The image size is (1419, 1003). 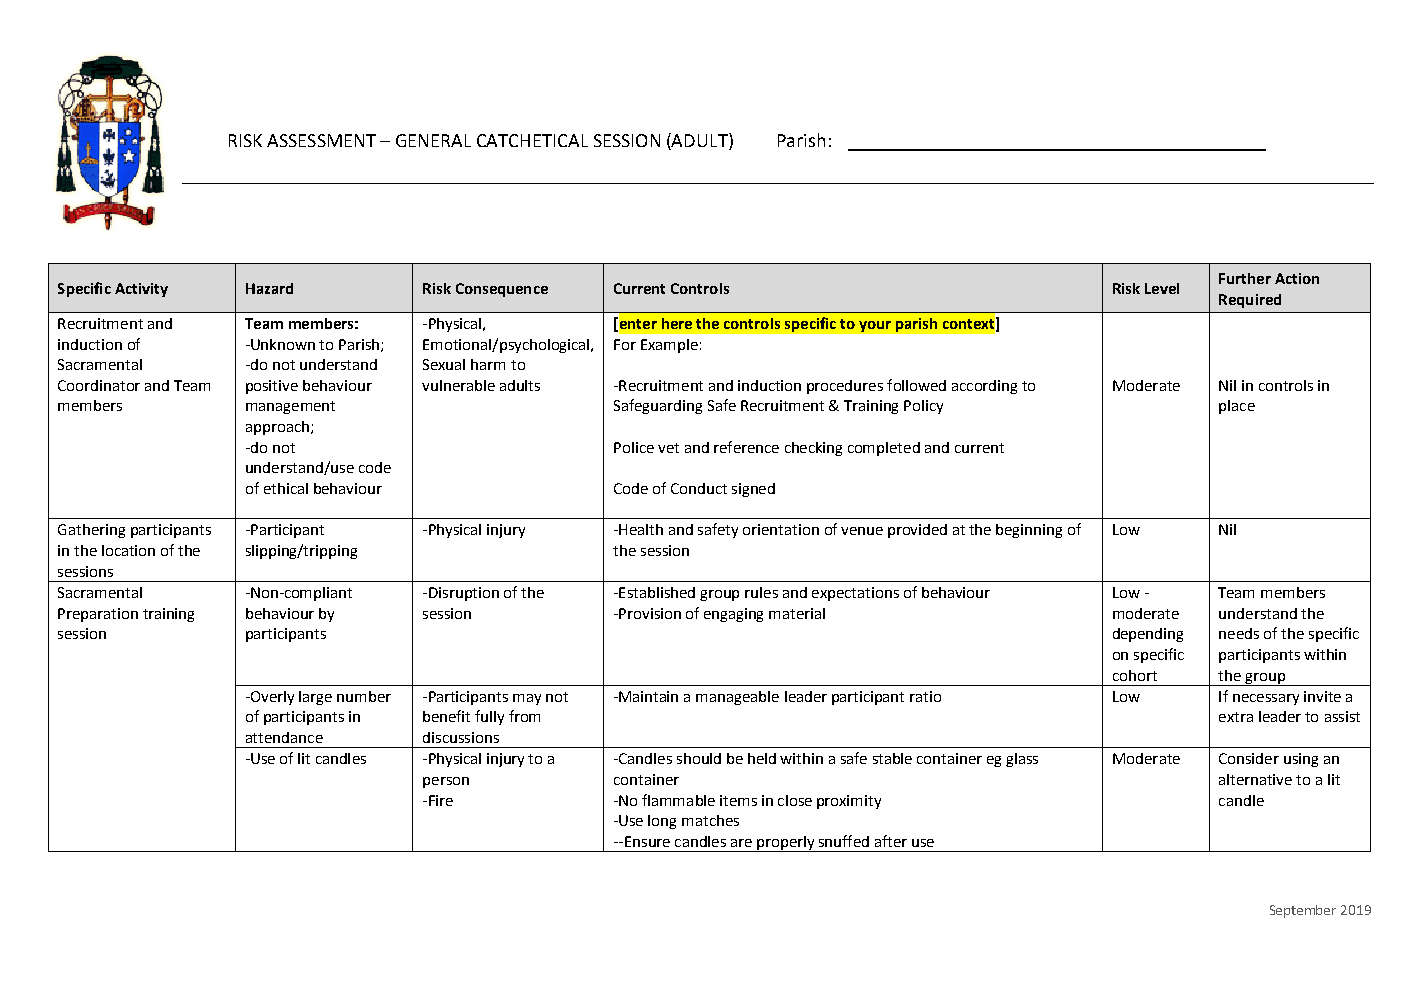 What do you see at coordinates (441, 800) in the image?
I see `Fire` at bounding box center [441, 800].
